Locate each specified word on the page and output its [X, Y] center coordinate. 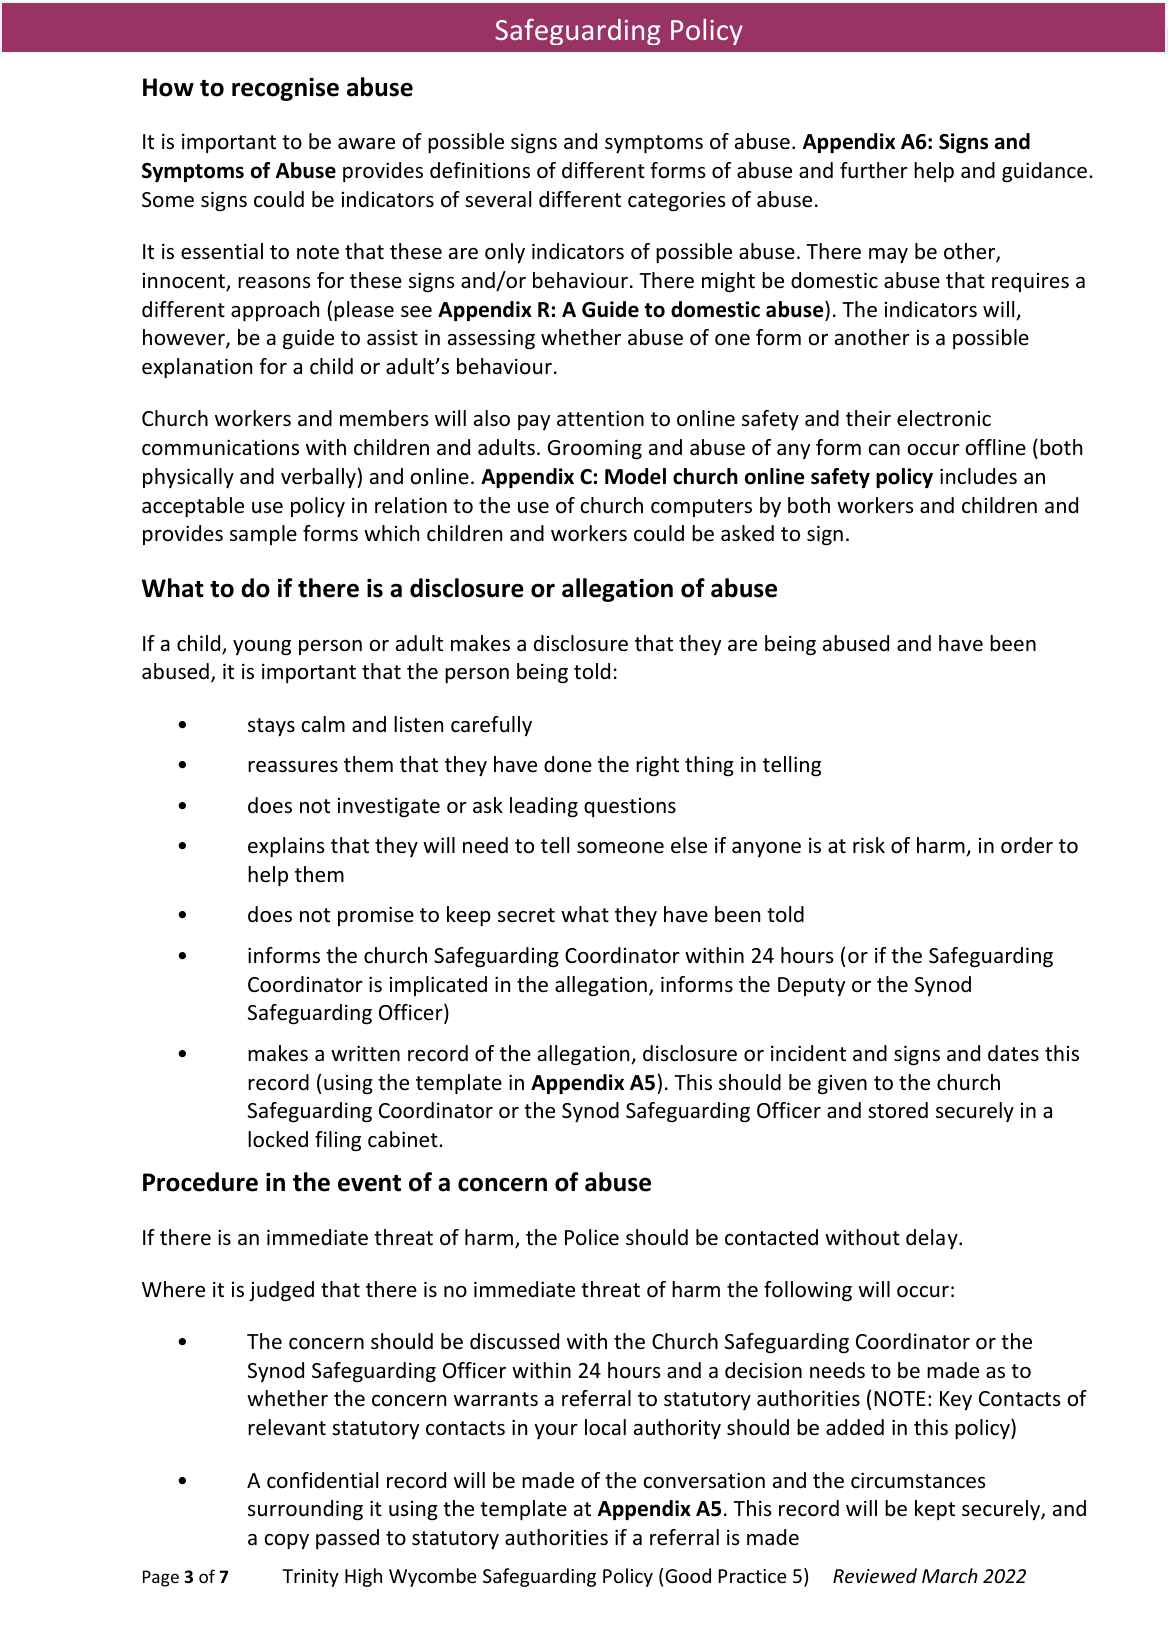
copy [287, 1541]
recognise [285, 89]
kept [935, 1510]
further [874, 170]
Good [688, 1575]
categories [676, 201]
